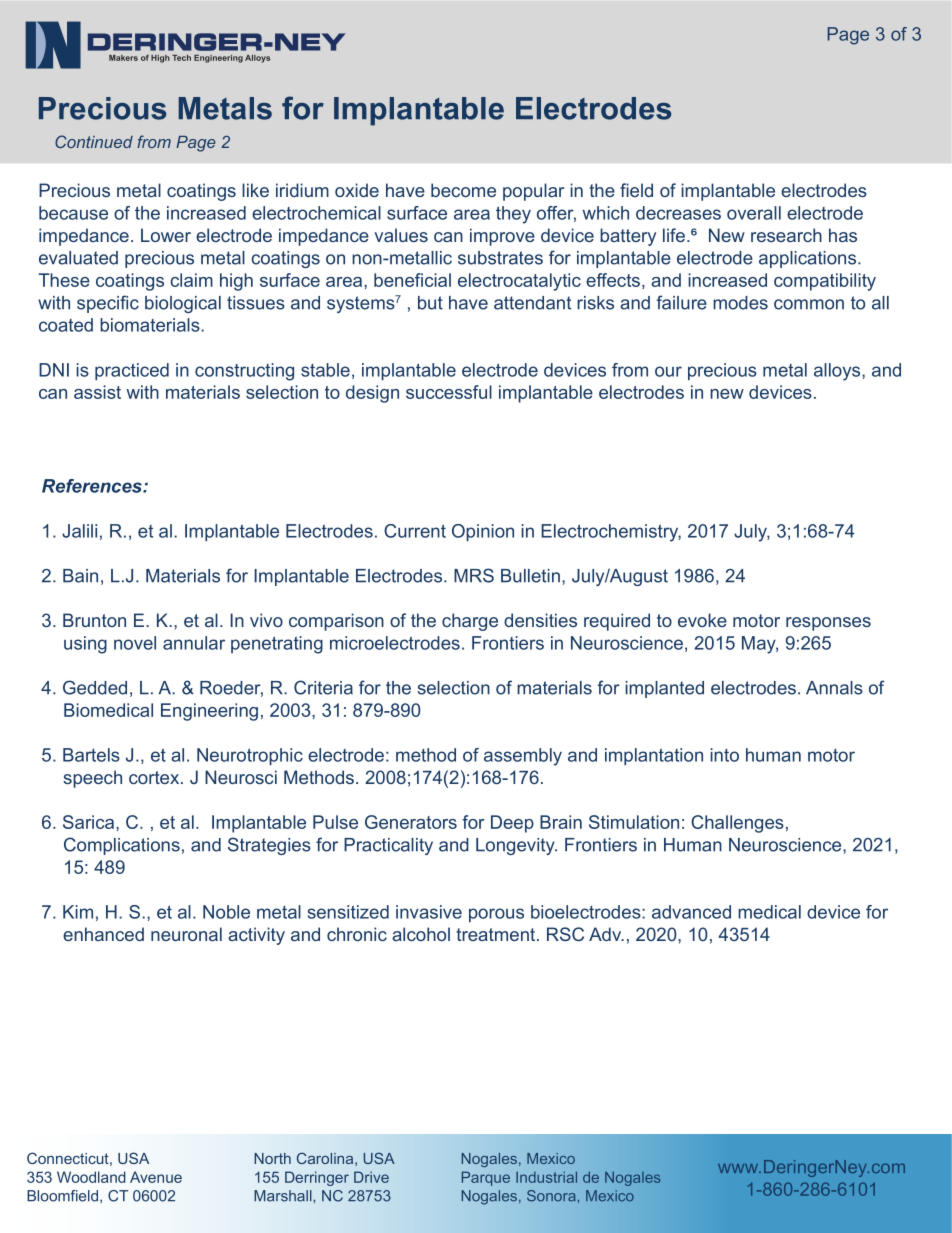  Describe the element at coordinates (97, 392) in the screenshot. I see `assist` at that location.
